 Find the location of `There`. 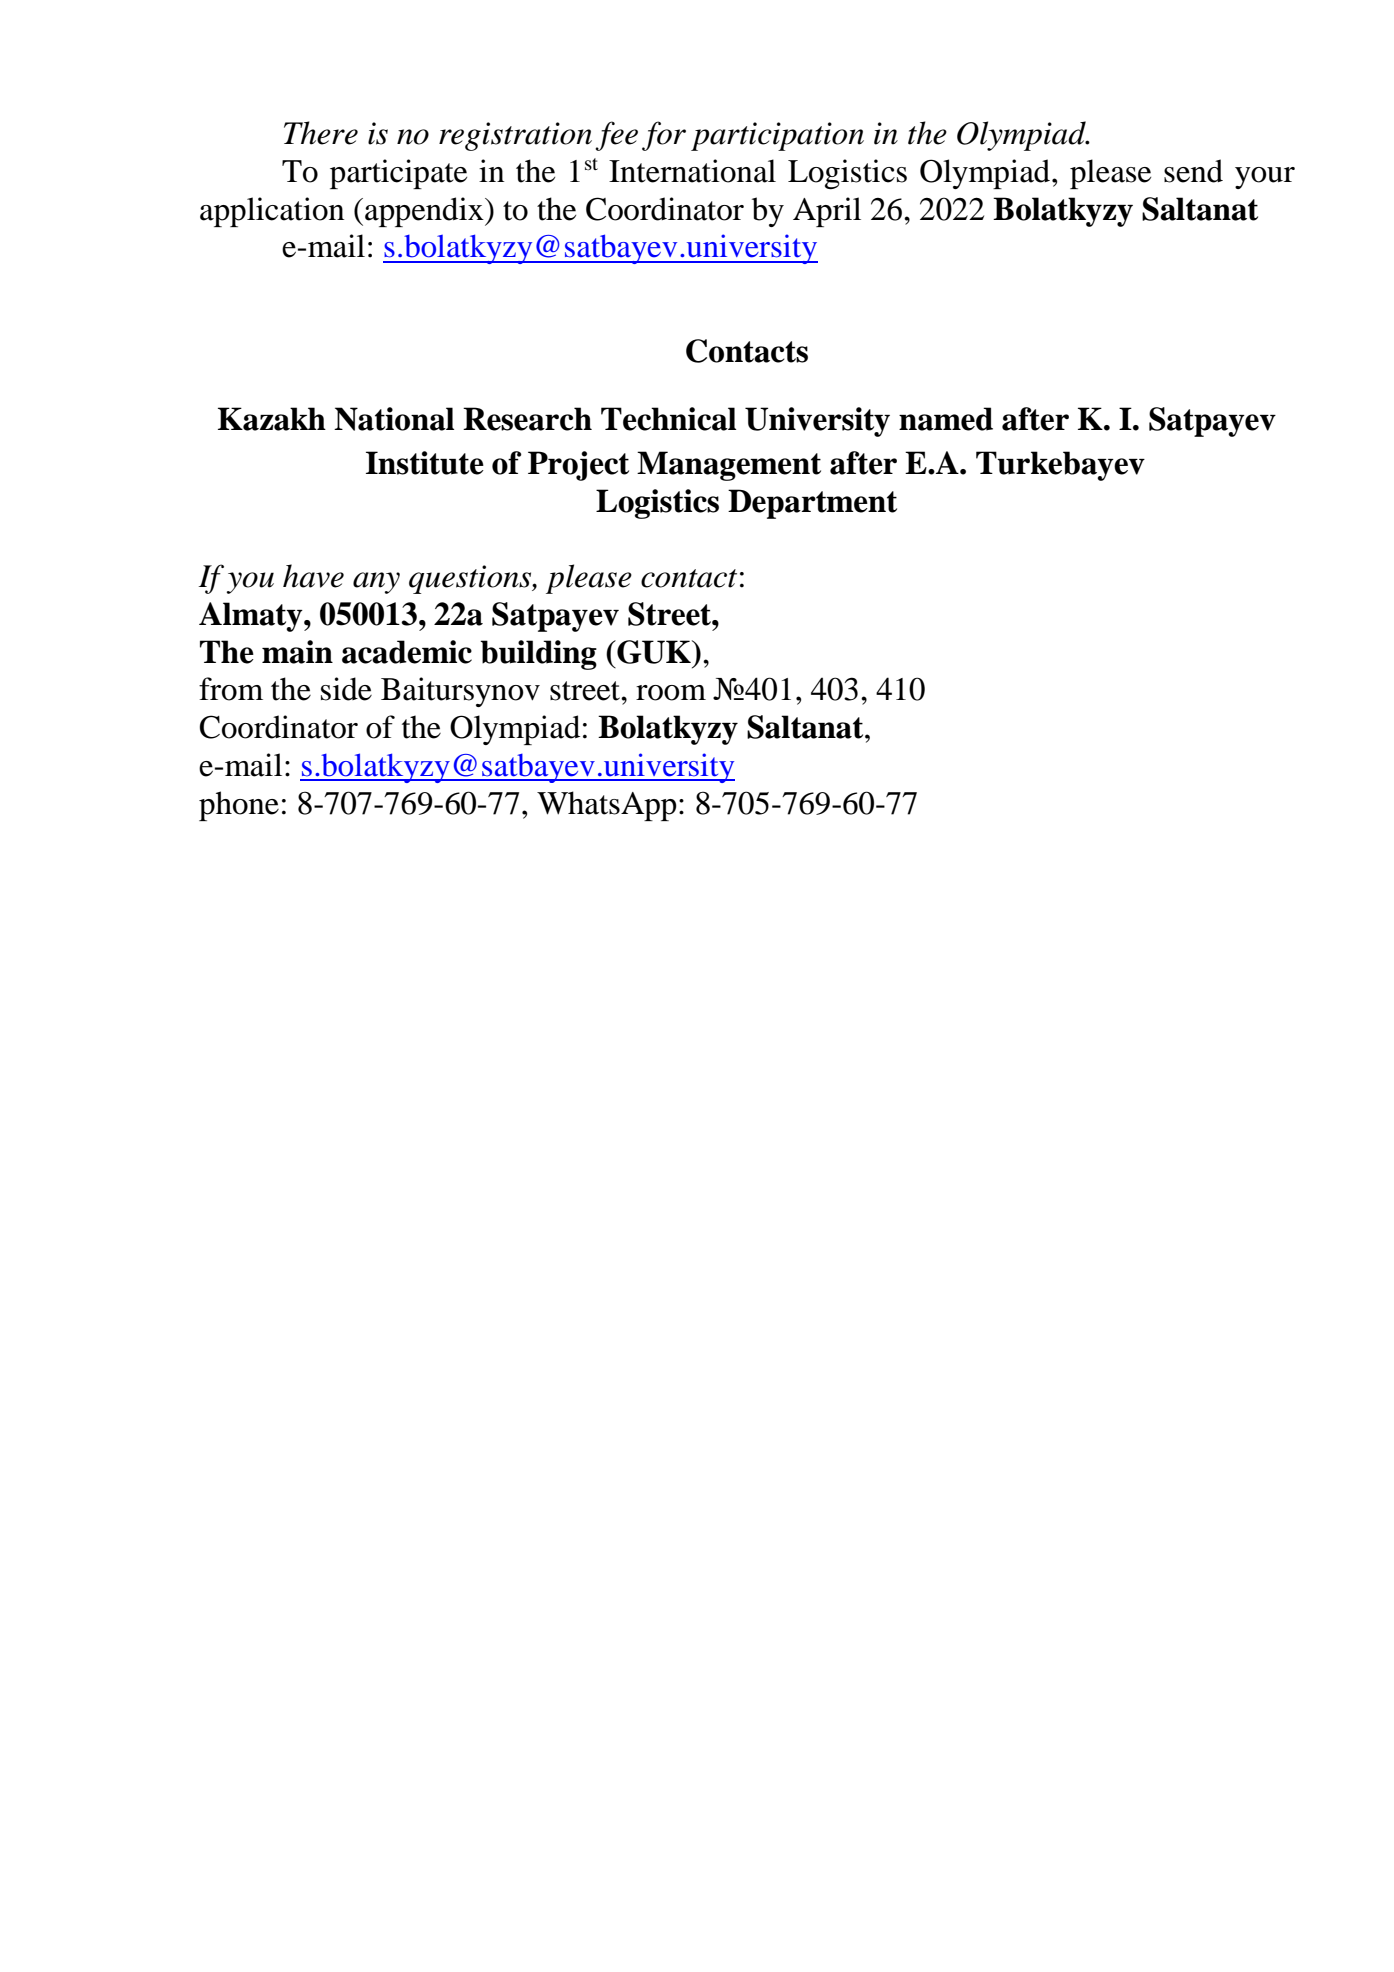

There is located at coordinates (321, 133).
